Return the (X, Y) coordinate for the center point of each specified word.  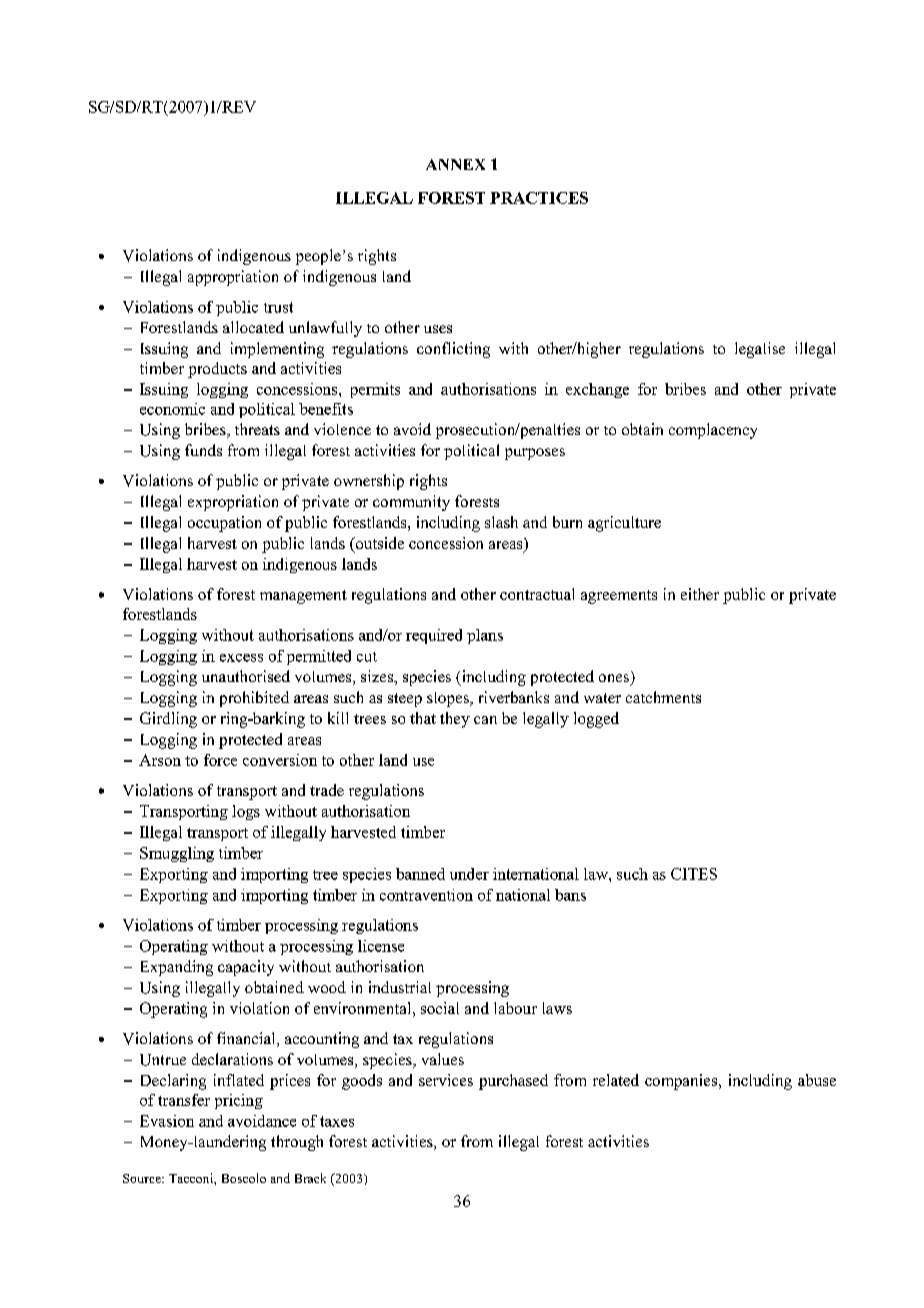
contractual (537, 594)
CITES (694, 874)
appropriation (233, 278)
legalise (760, 350)
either (700, 594)
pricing (239, 1101)
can (485, 720)
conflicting (453, 350)
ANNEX (455, 164)
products (217, 370)
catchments (663, 697)
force (220, 760)
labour (515, 1008)
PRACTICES (539, 198)
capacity (246, 968)
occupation (224, 524)
